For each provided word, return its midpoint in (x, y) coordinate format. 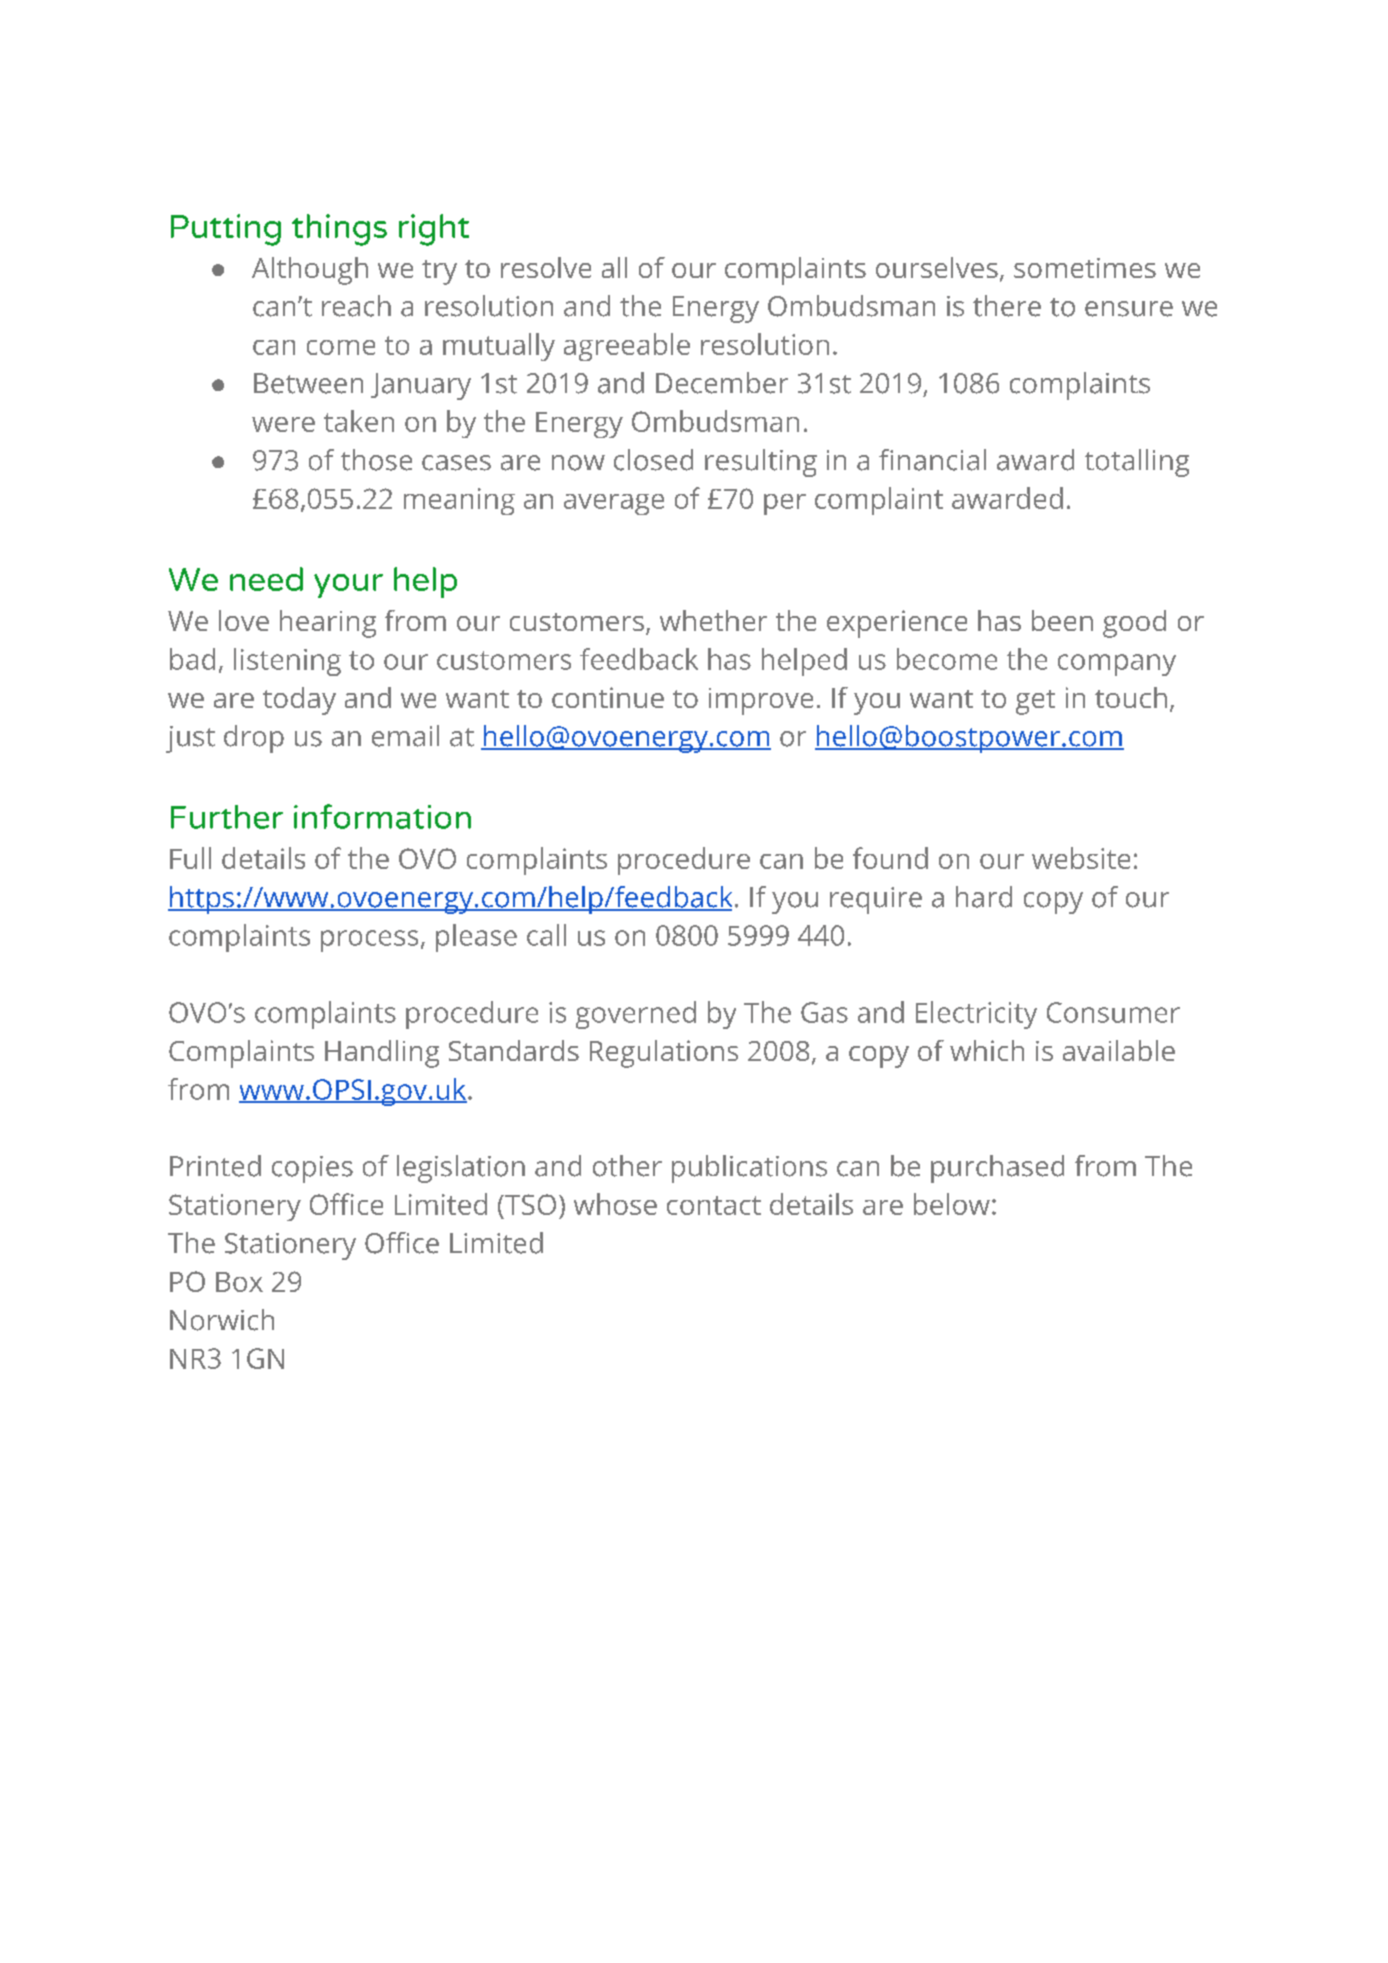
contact (714, 1205)
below (952, 1204)
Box (239, 1282)
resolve (546, 267)
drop (254, 739)
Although (310, 271)
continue (608, 697)
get (1035, 702)
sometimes (1085, 268)
